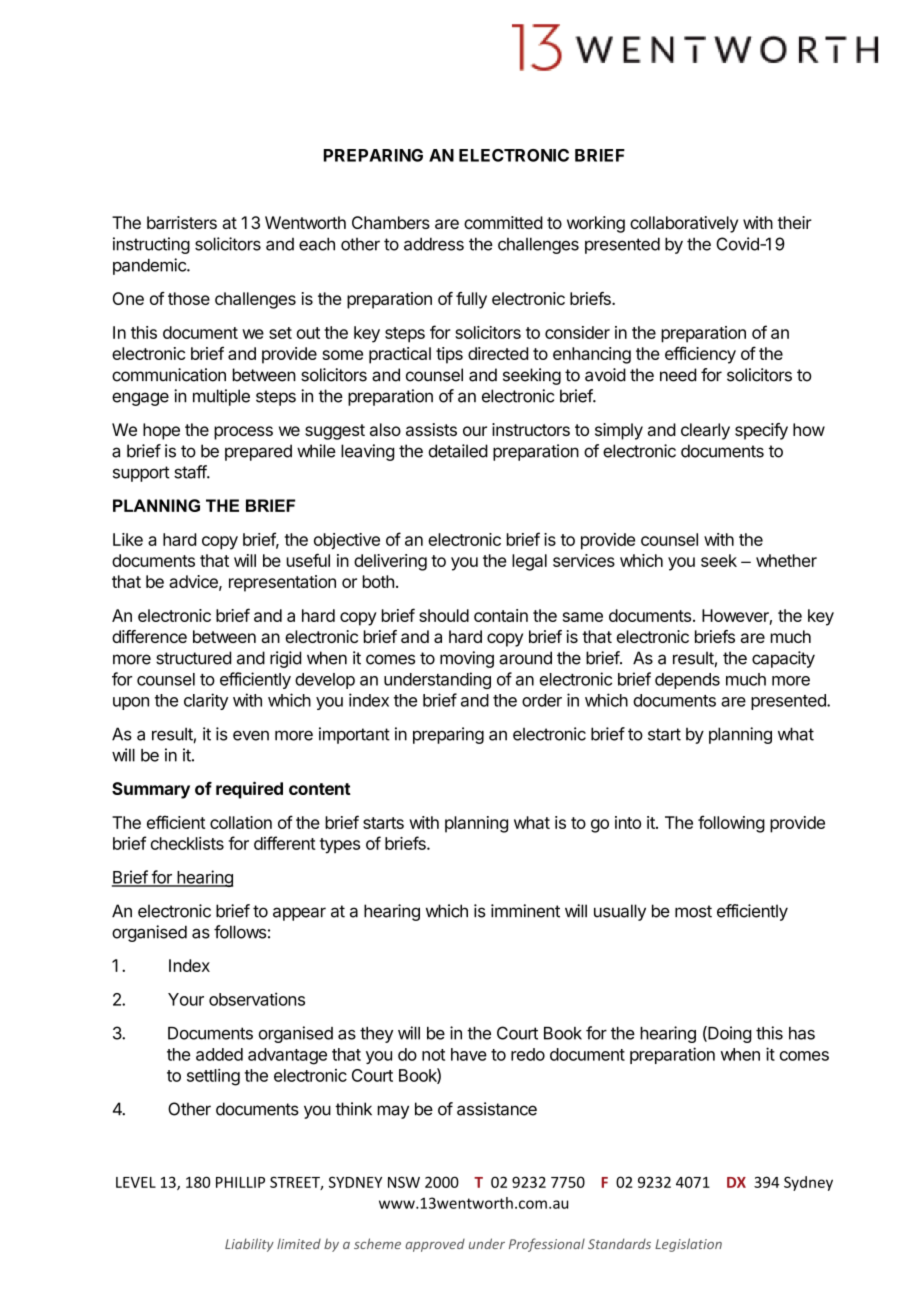  I want to click on instructing, so click(151, 245).
